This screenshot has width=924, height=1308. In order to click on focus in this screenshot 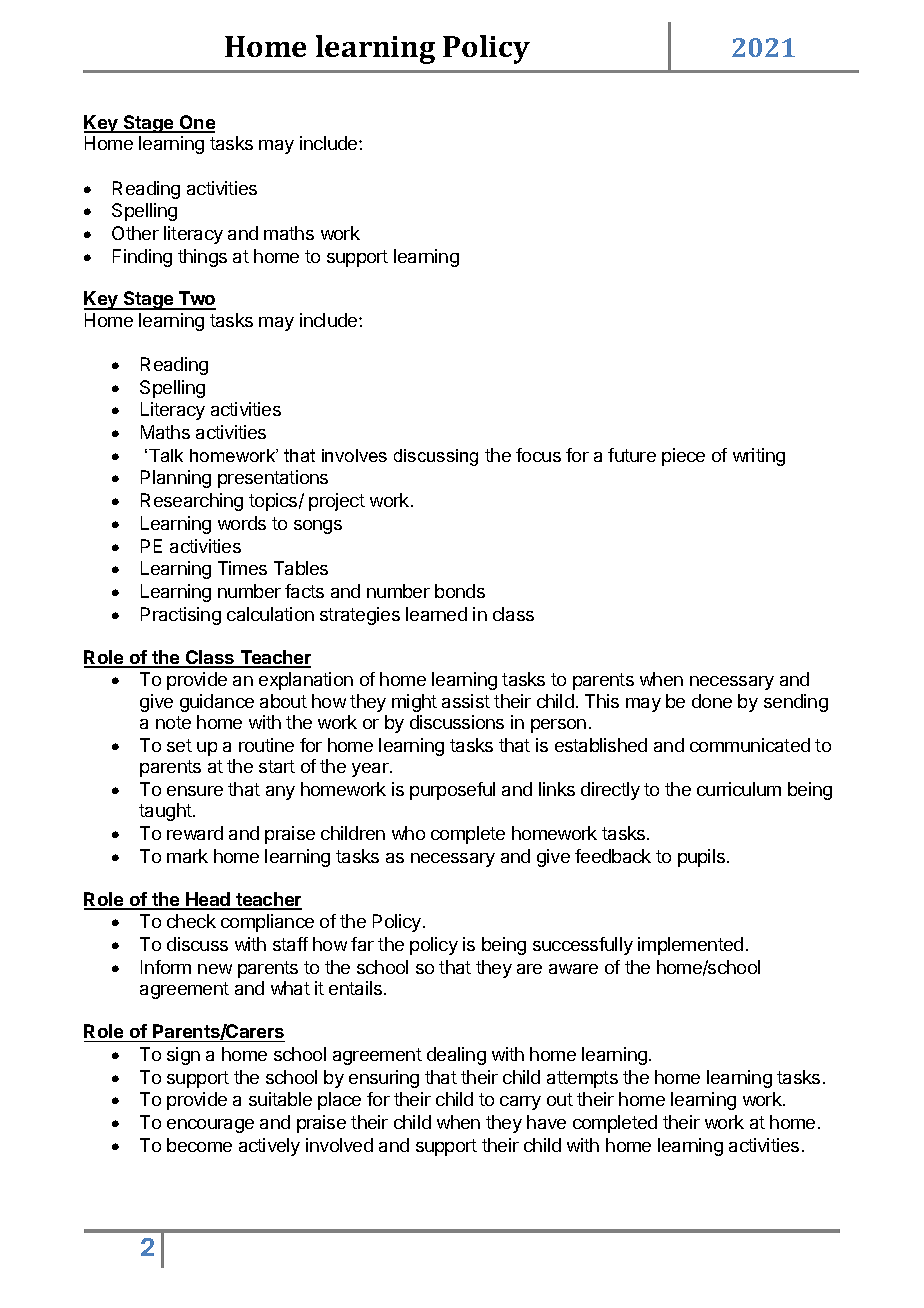, I will do `click(538, 455)`.
